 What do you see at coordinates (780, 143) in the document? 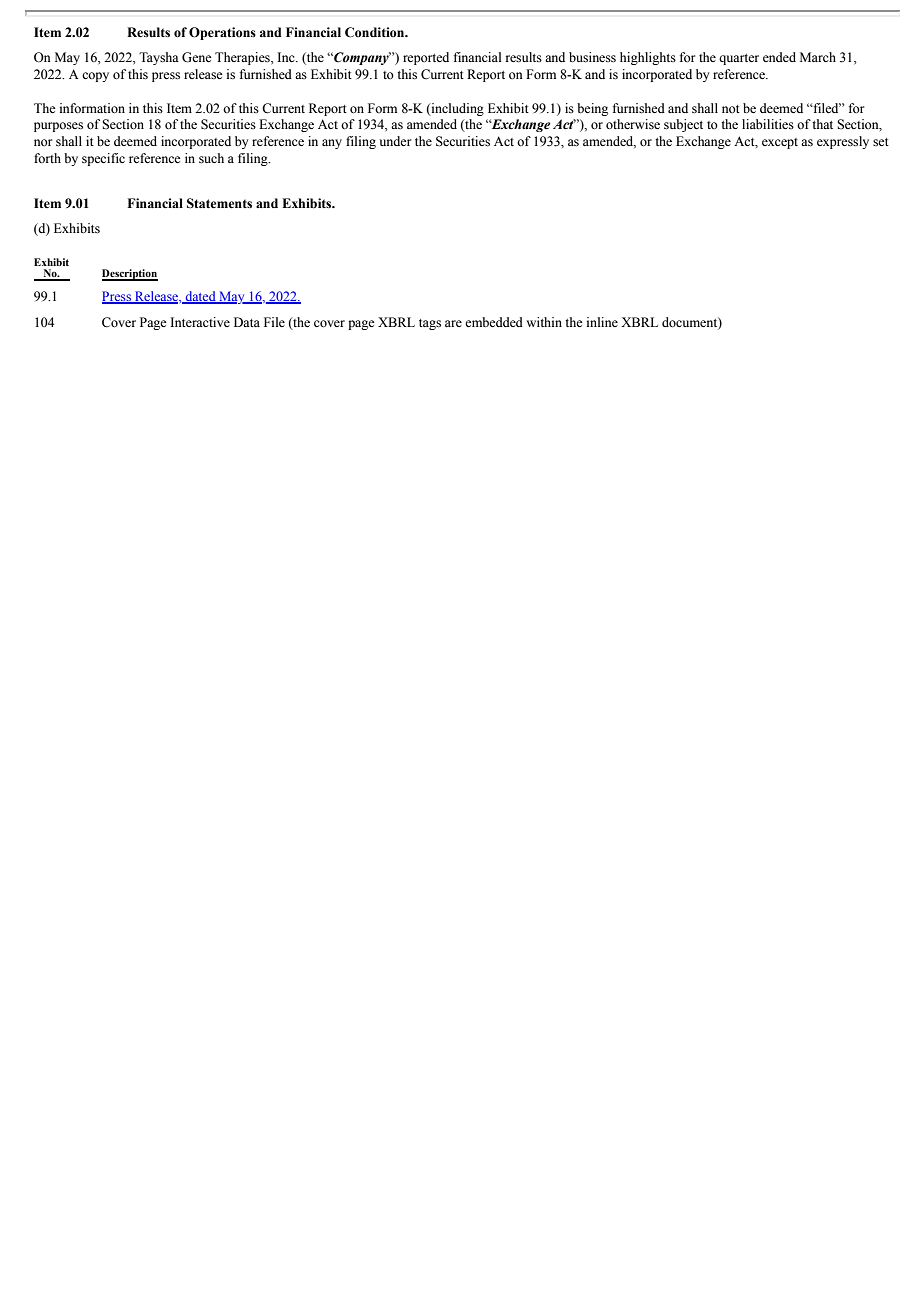
I see `except` at bounding box center [780, 143].
